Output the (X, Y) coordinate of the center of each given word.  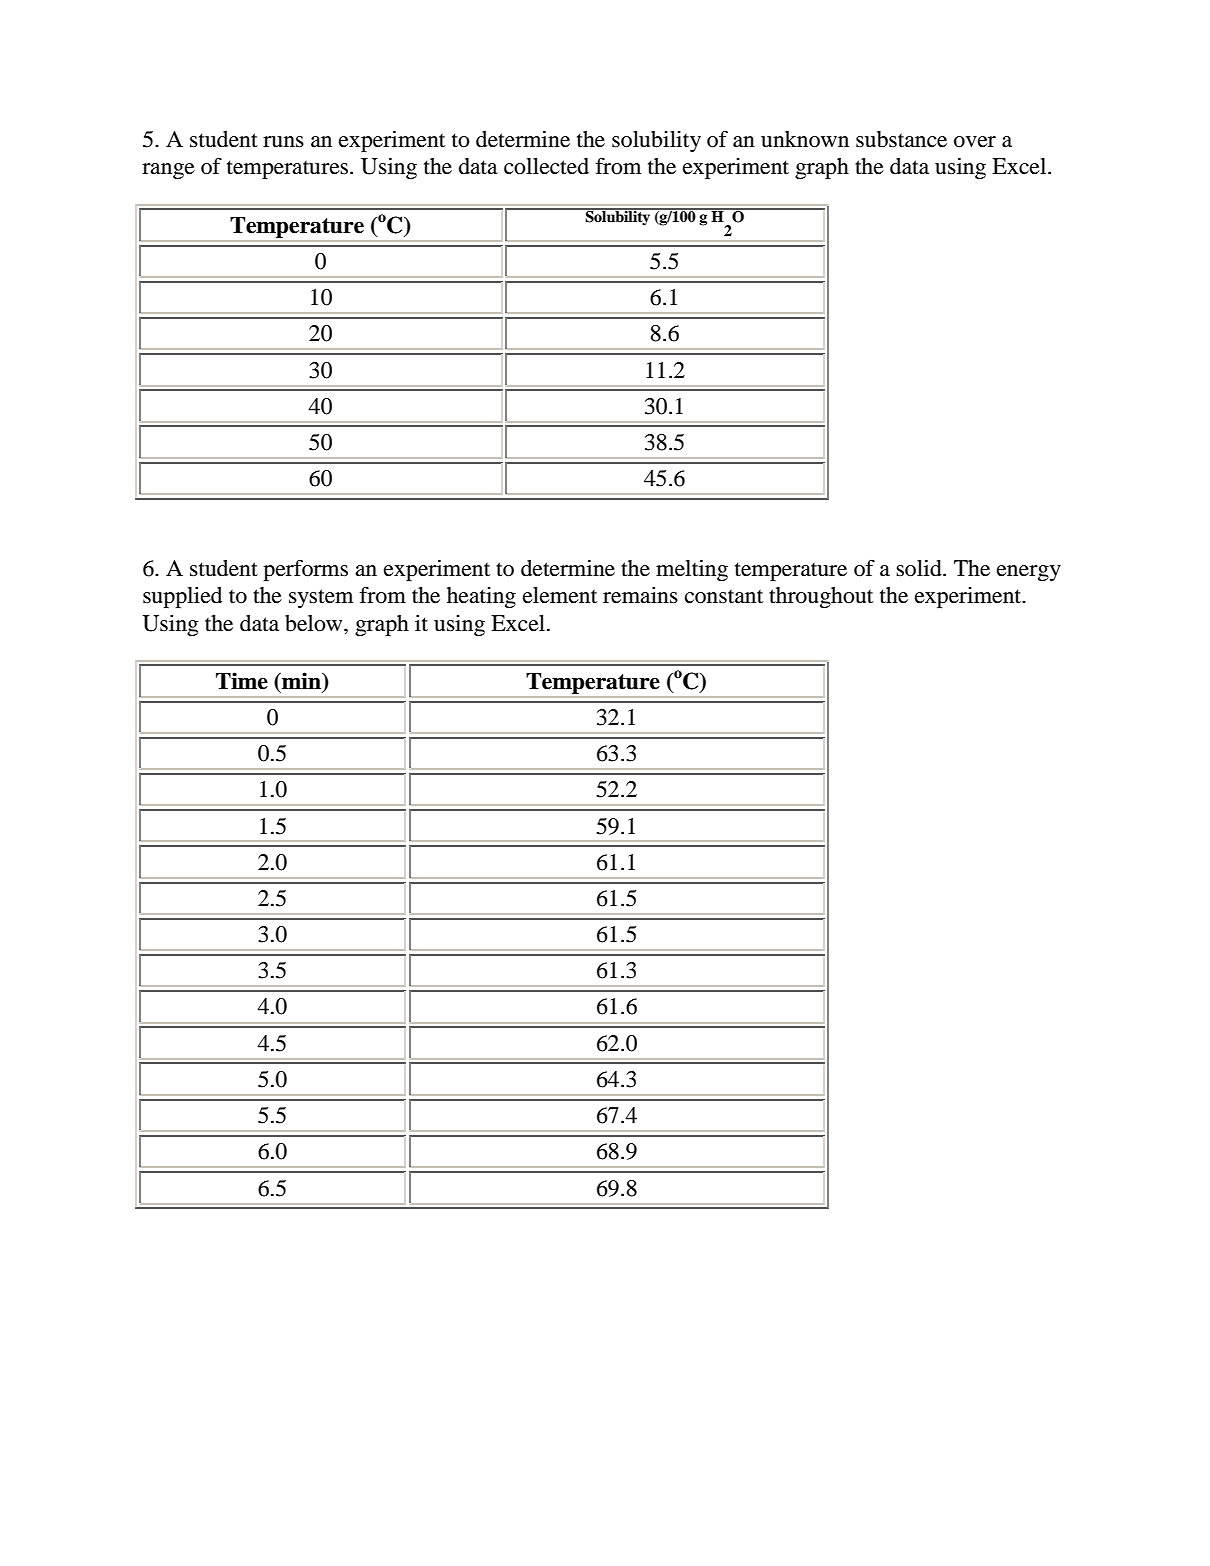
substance (901, 139)
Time (242, 681)
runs (283, 142)
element (560, 595)
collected (546, 166)
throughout (821, 597)
